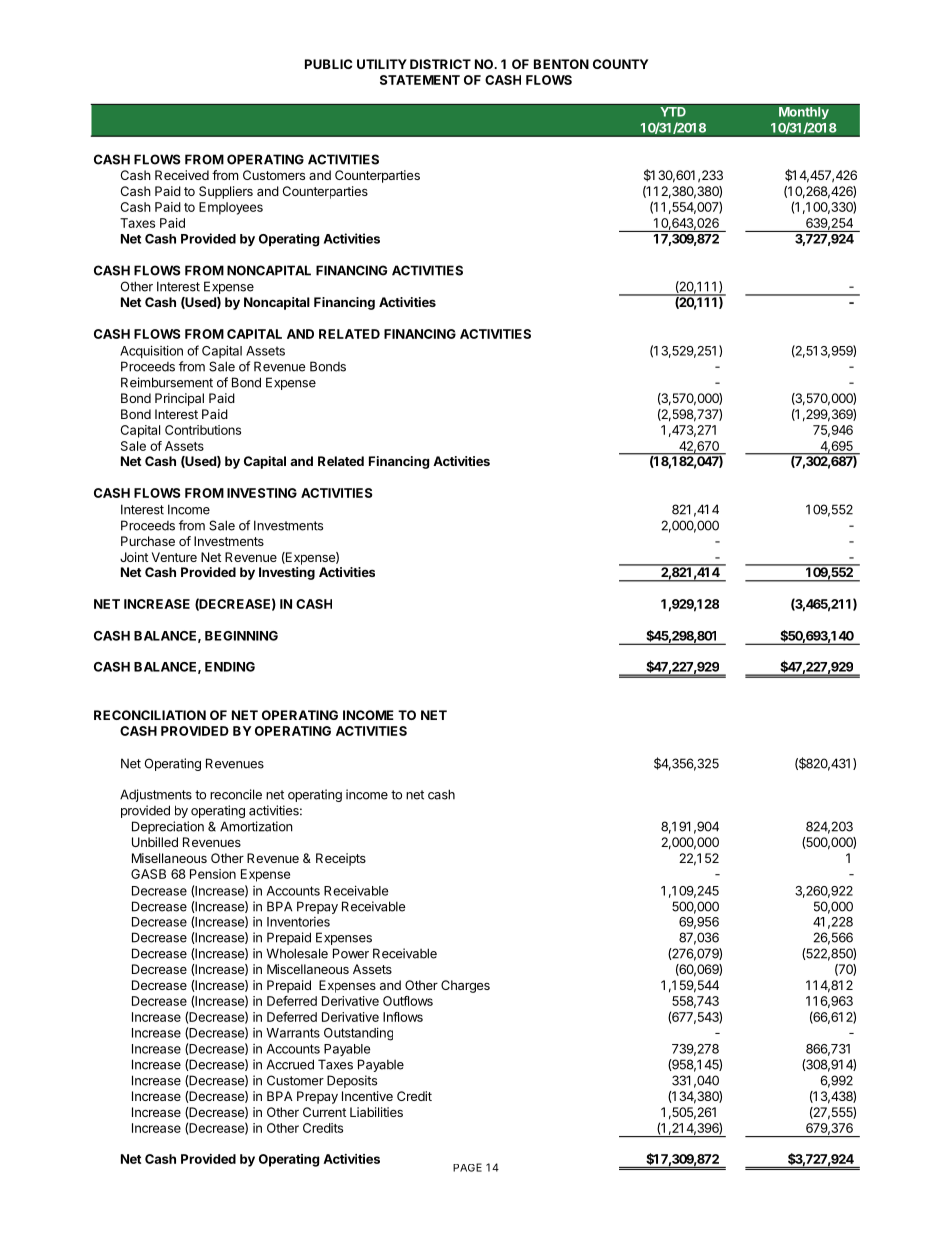 This image has width=952, height=1233. I want to click on Accrued, so click(290, 1064).
